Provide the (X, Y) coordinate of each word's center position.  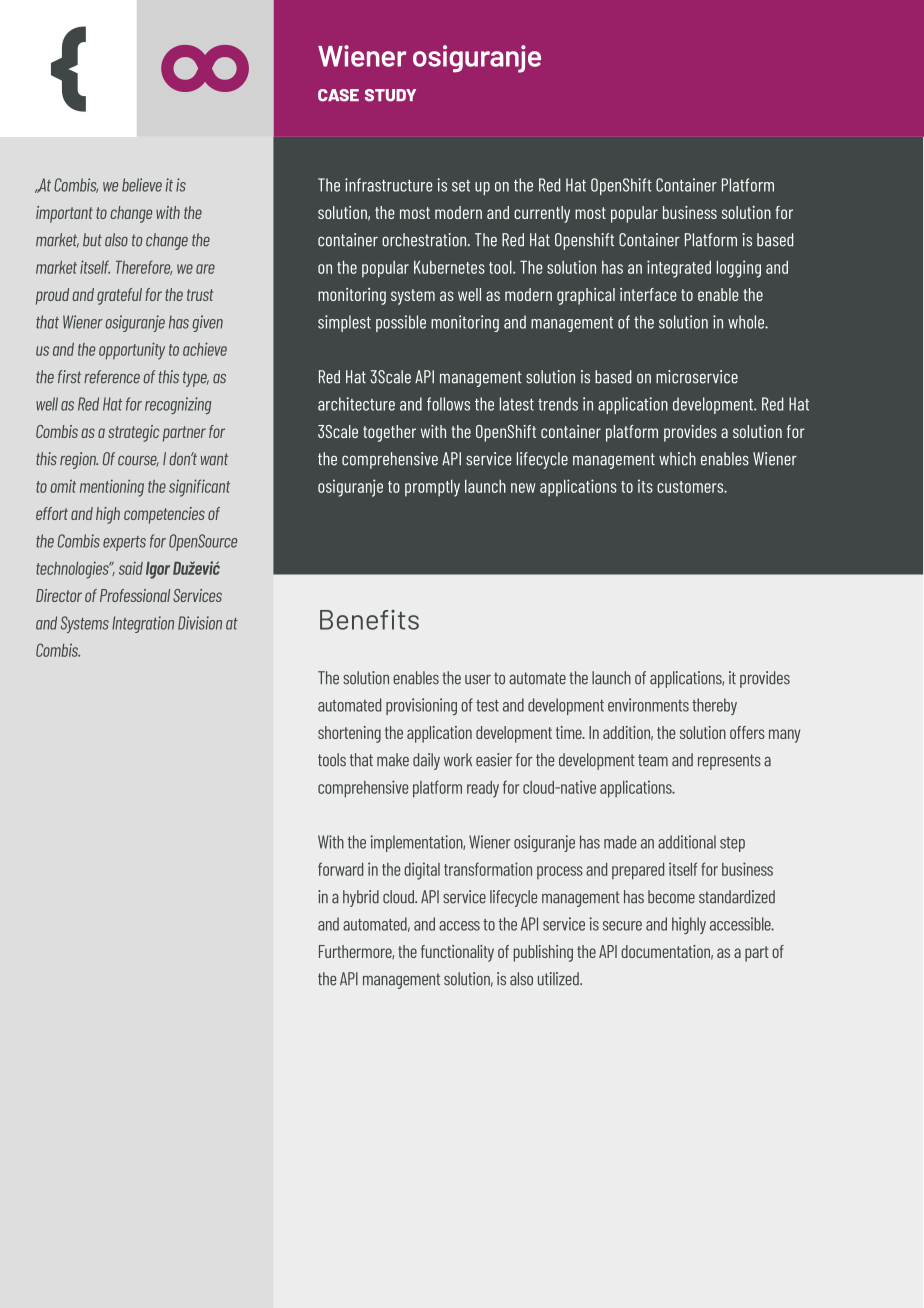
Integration (143, 624)
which (677, 459)
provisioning (421, 706)
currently (542, 214)
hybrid (361, 898)
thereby (714, 706)
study (390, 95)
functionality (457, 953)
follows (448, 404)
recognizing (178, 405)
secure (622, 926)
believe (142, 185)
